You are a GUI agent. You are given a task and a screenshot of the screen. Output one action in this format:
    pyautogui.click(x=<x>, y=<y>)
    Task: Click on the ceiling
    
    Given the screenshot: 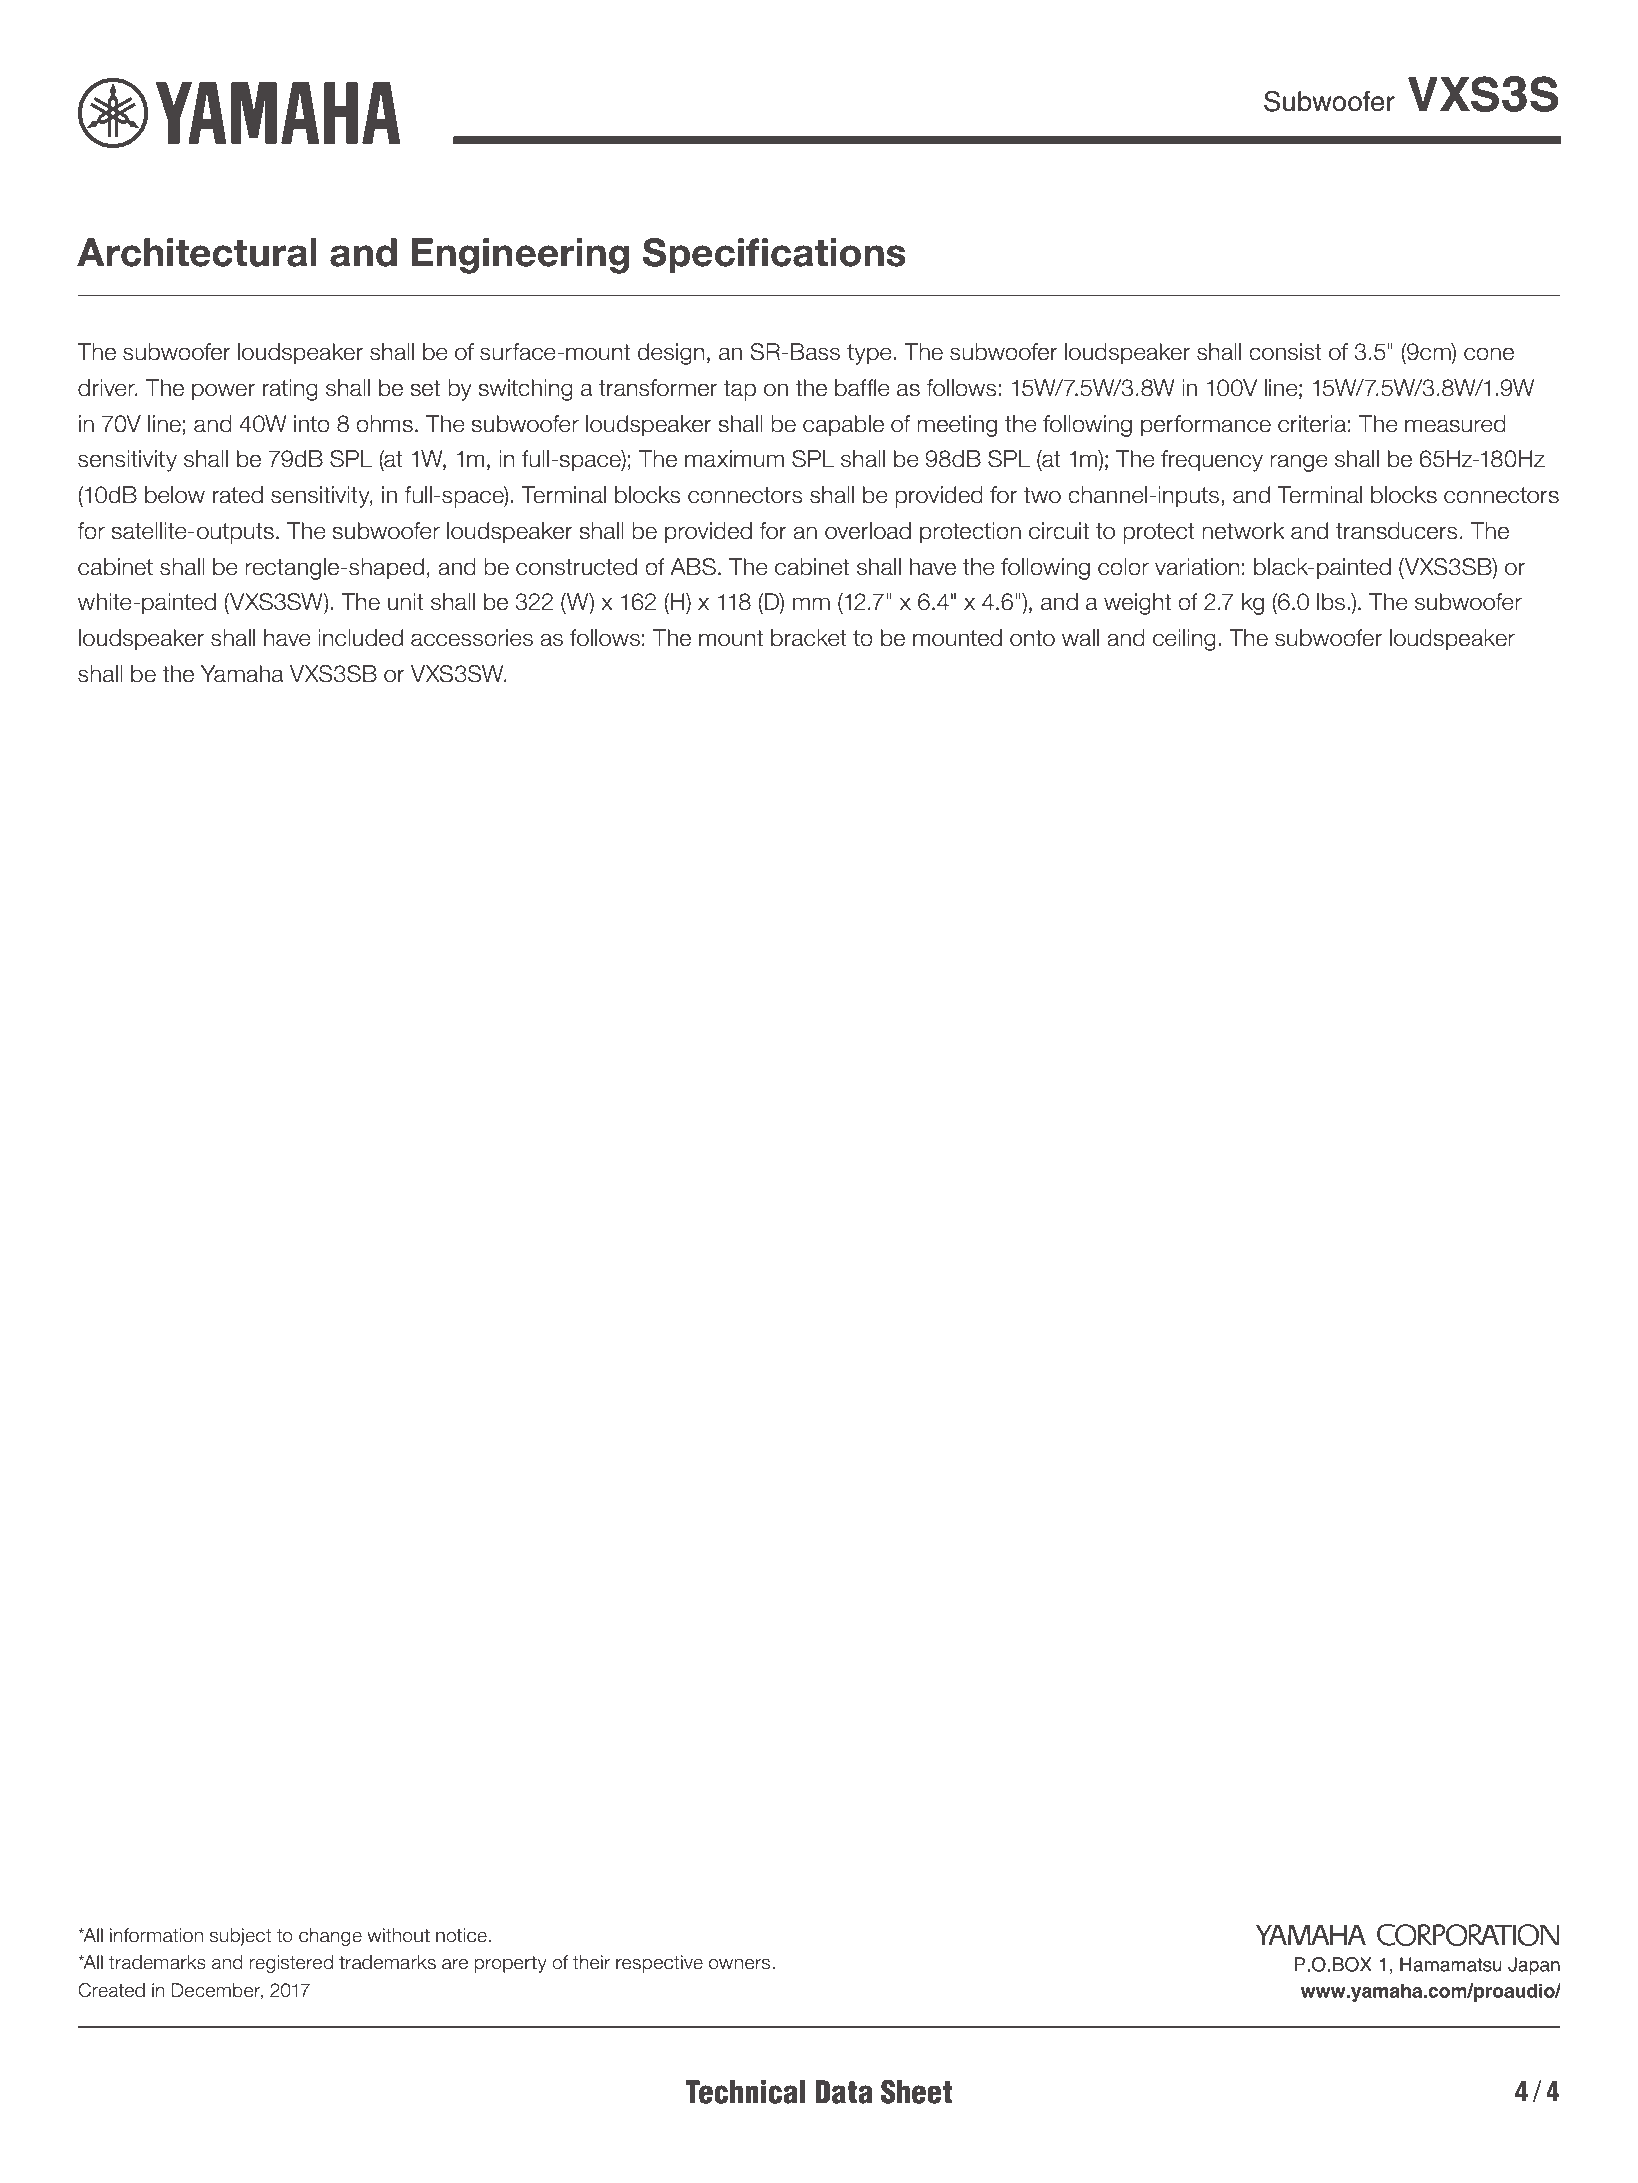 What is the action you would take?
    pyautogui.click(x=1184, y=640)
